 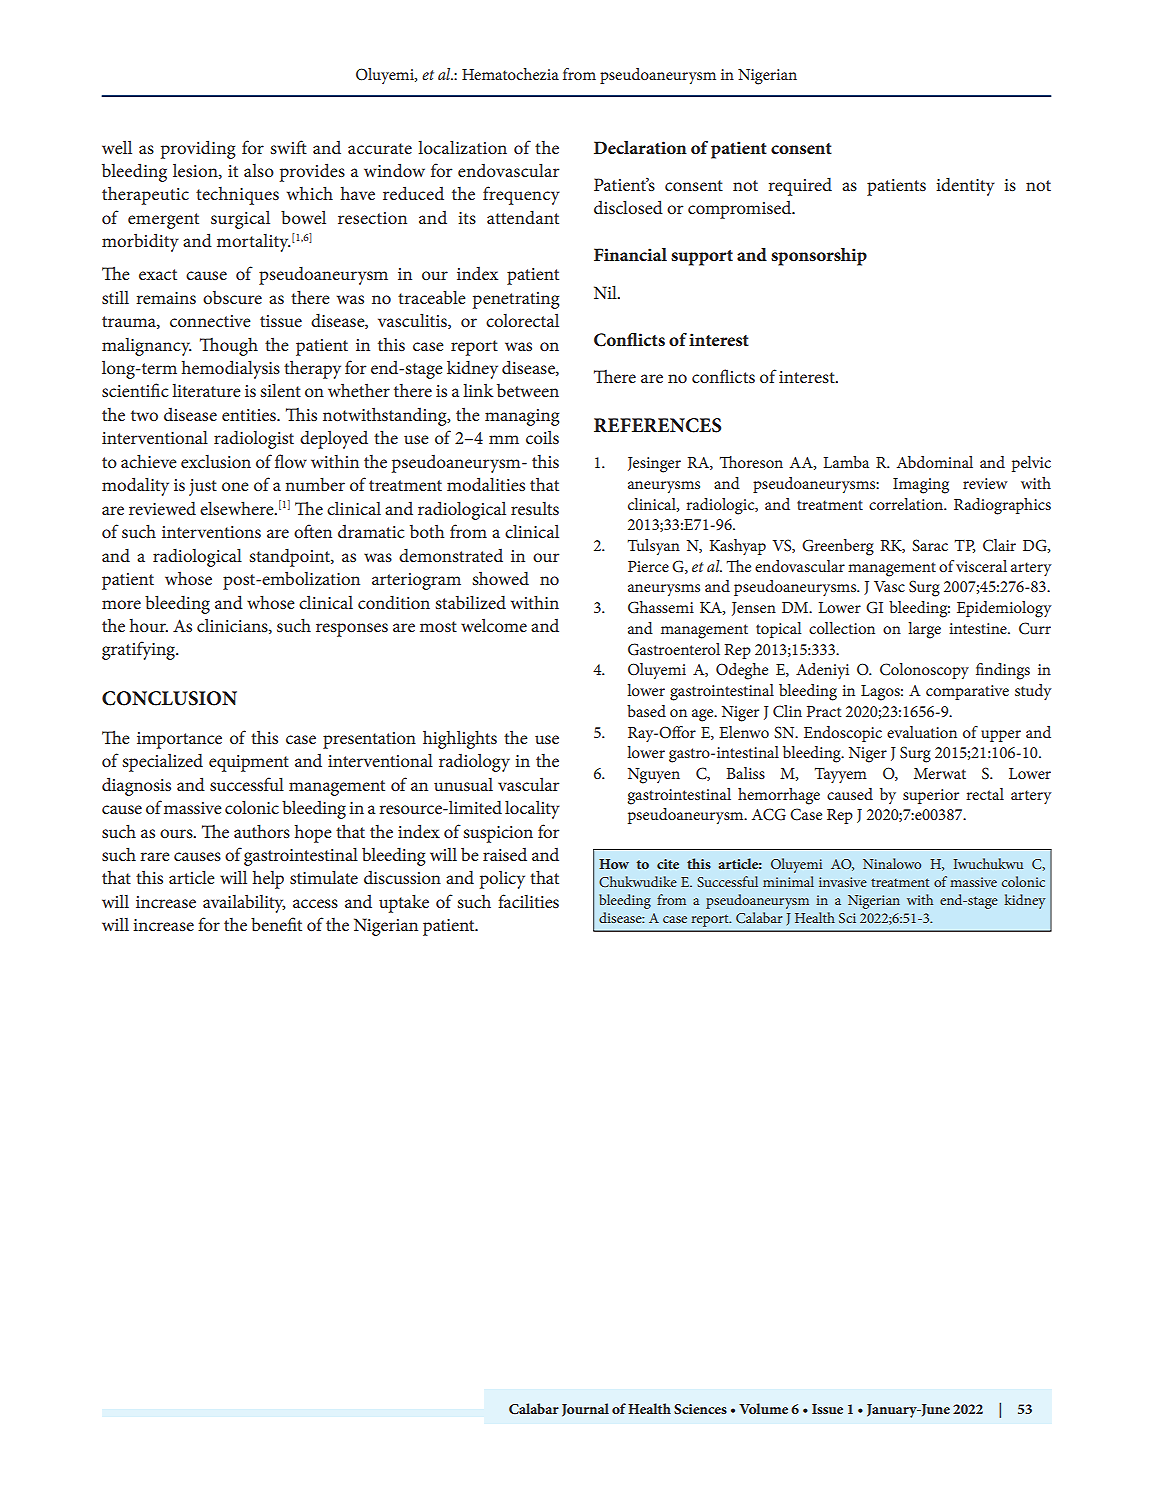 I want to click on equipment, so click(x=249, y=763).
